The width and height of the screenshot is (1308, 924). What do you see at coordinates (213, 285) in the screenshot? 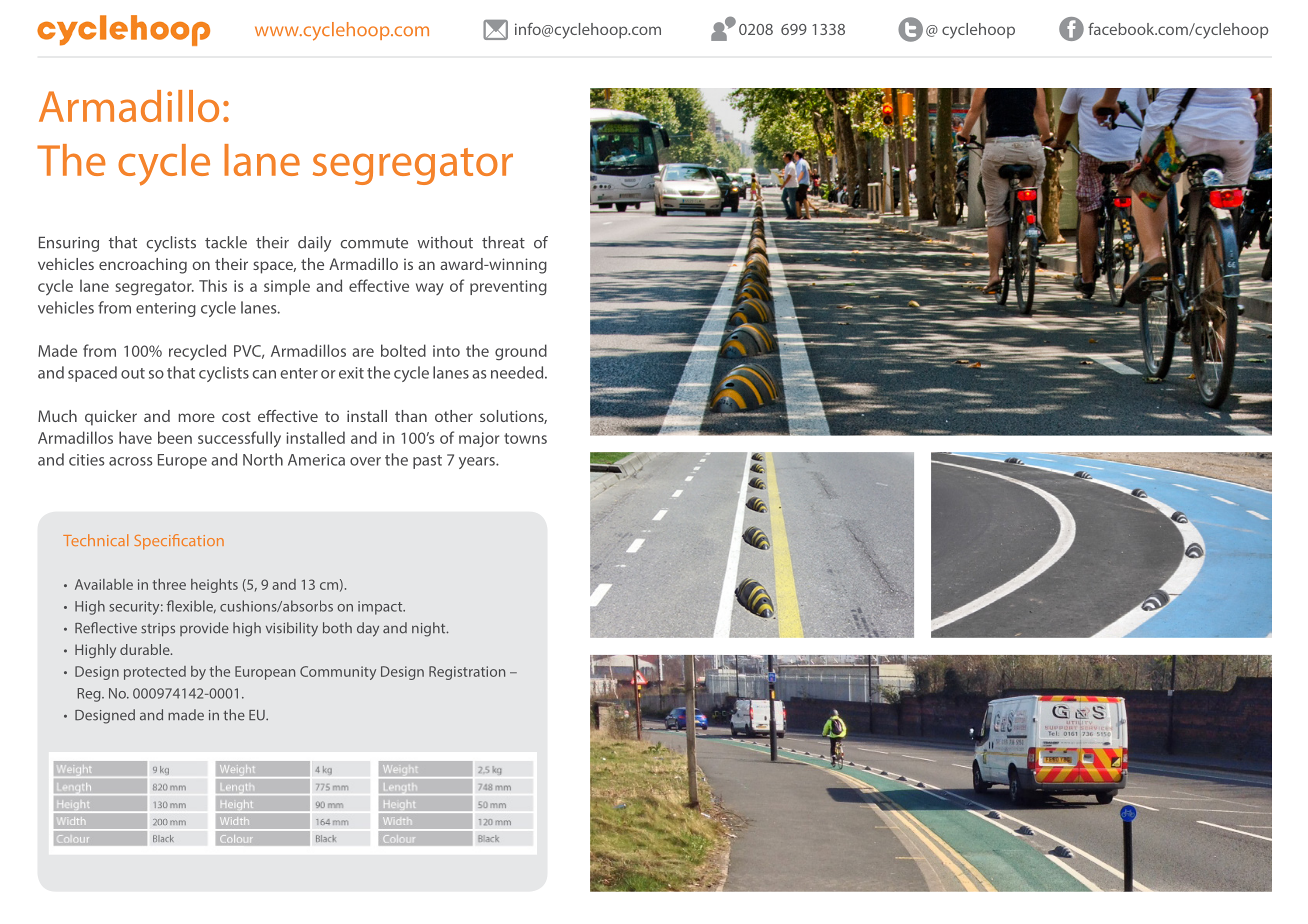
I see `This` at bounding box center [213, 285].
